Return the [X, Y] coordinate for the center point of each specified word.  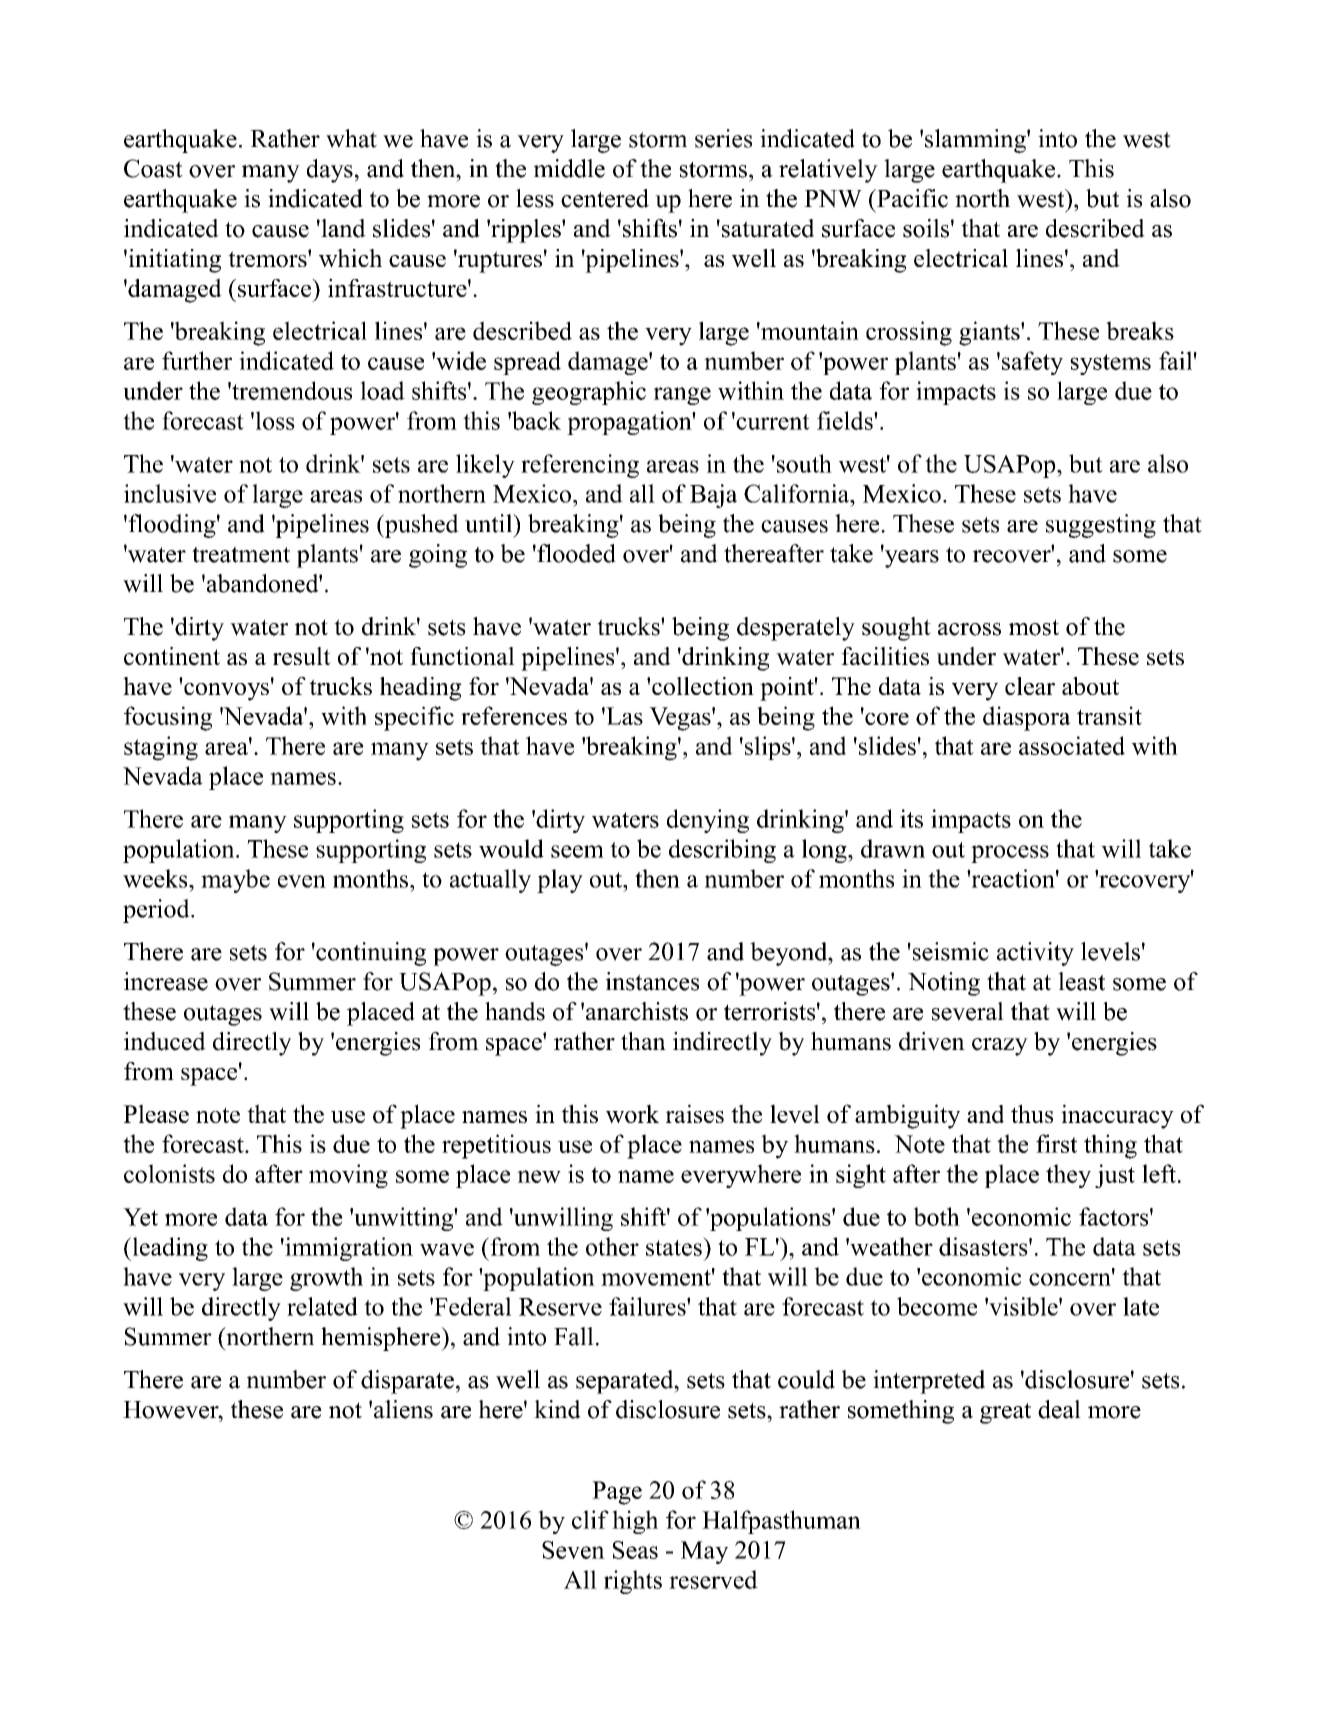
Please [156, 1113]
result [302, 656]
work [632, 1113]
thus [1032, 1113]
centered [605, 198]
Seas [635, 1550]
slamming [976, 141]
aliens [403, 1409]
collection [703, 686]
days [330, 171]
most [1034, 627]
